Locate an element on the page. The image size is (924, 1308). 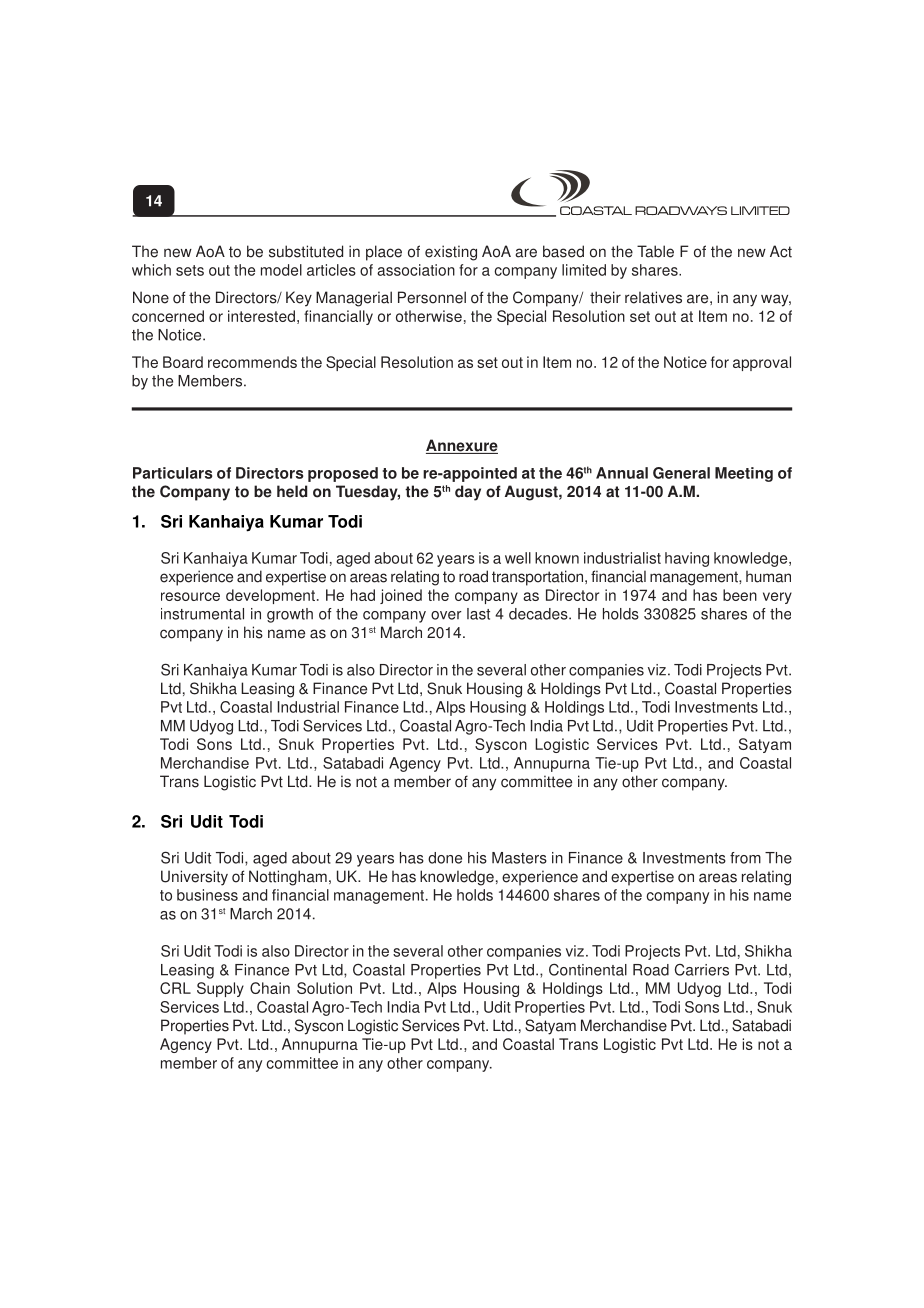
last is located at coordinates (478, 614).
